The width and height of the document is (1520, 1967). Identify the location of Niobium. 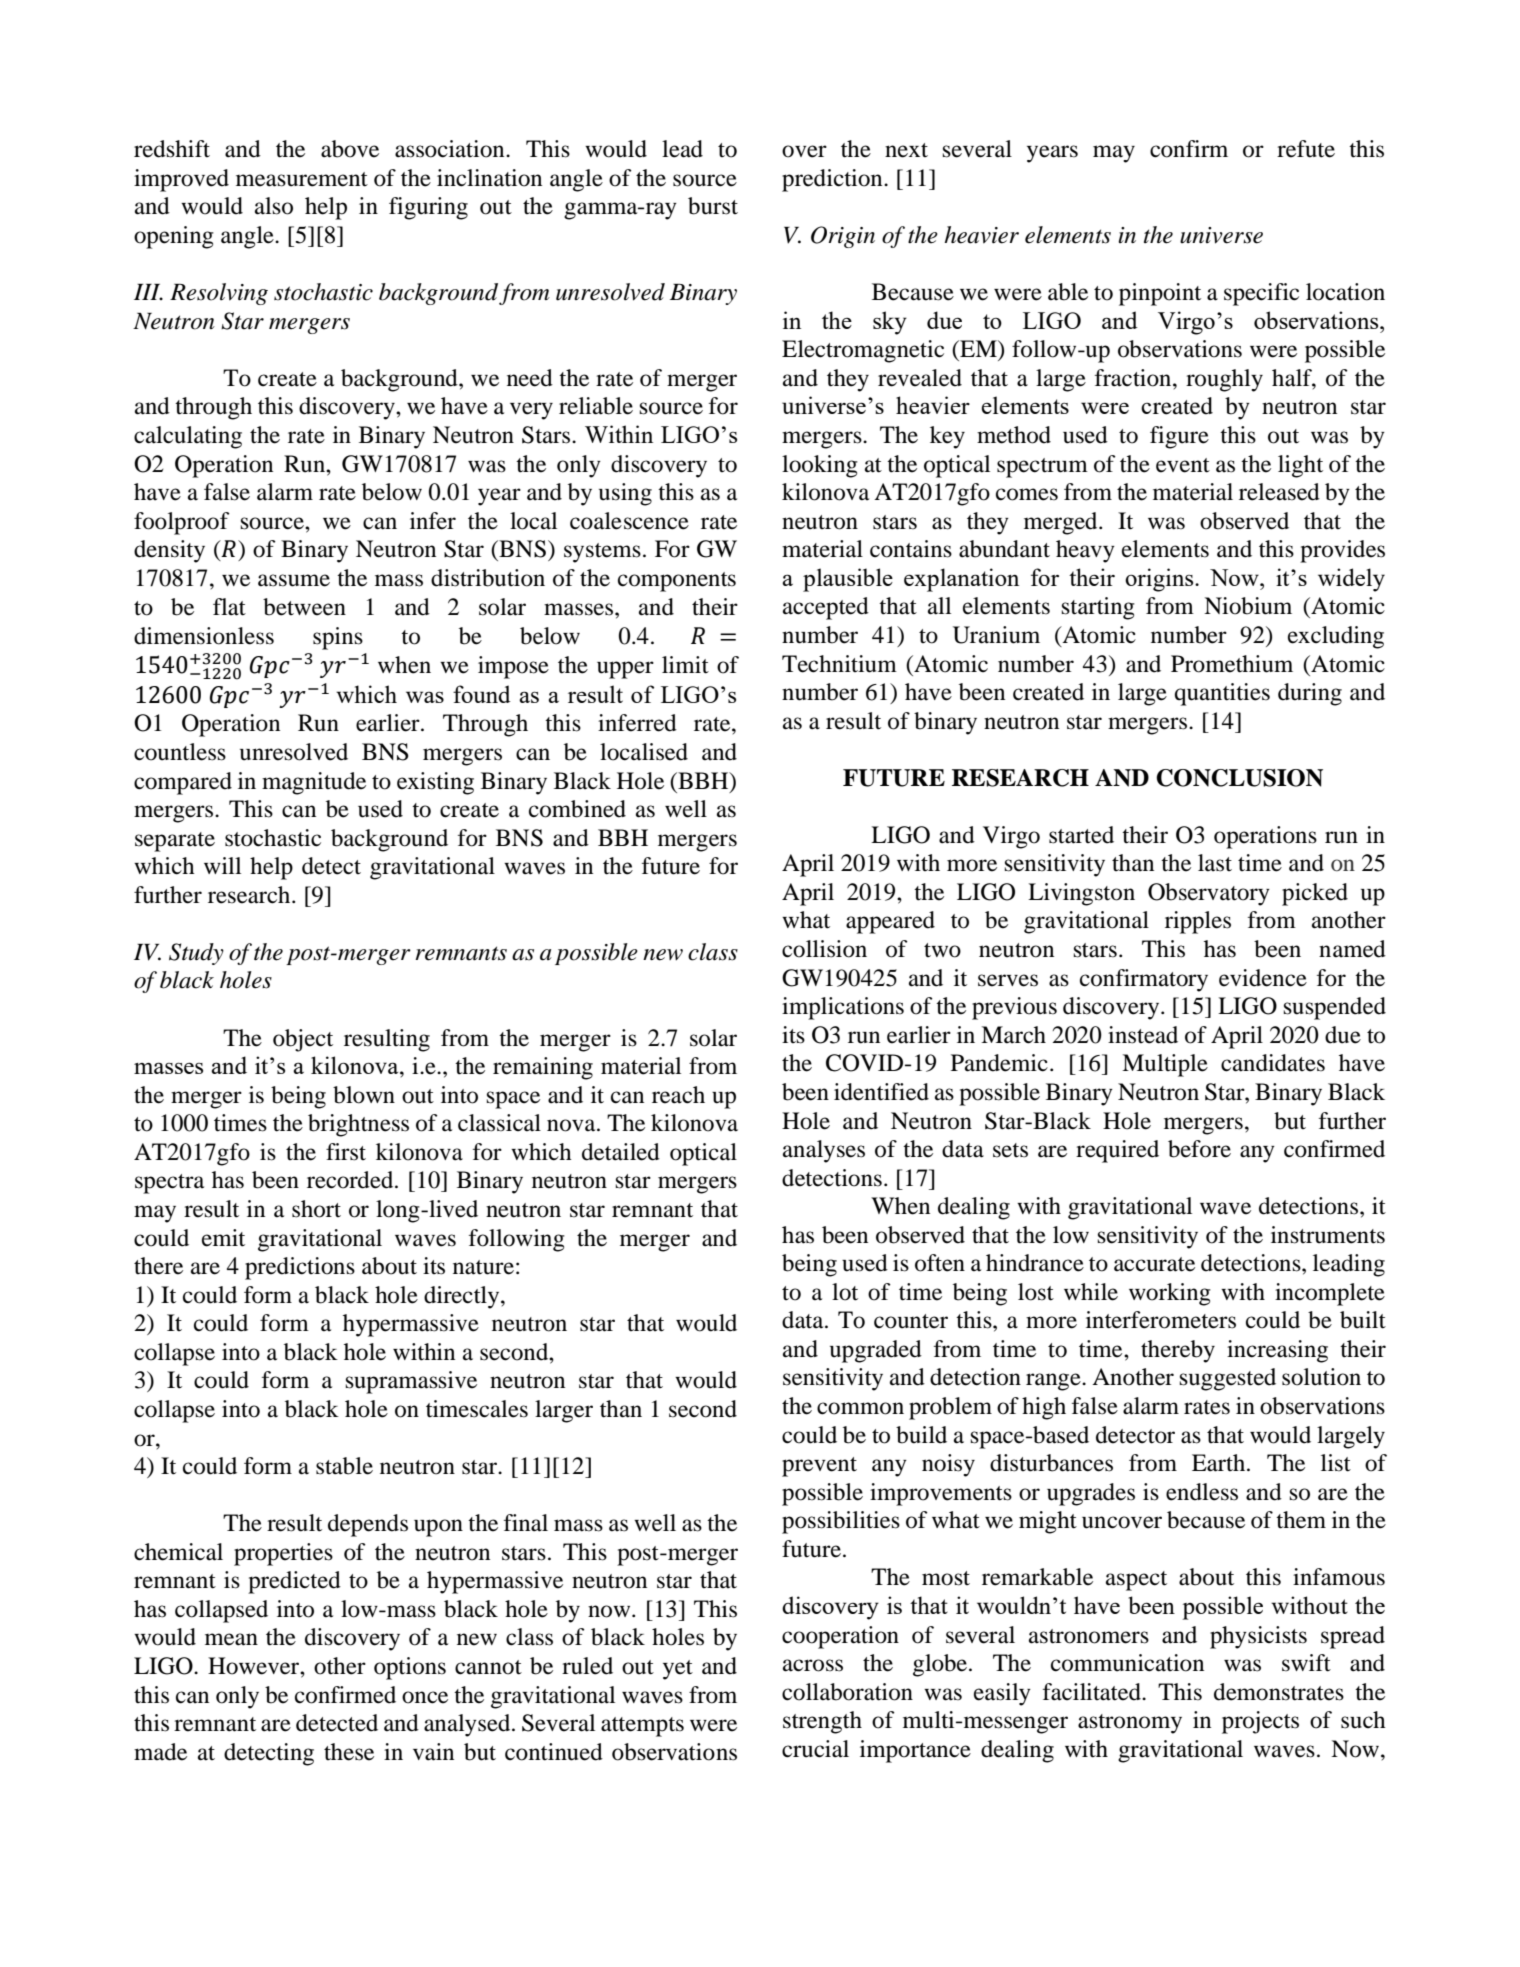
(1248, 606).
